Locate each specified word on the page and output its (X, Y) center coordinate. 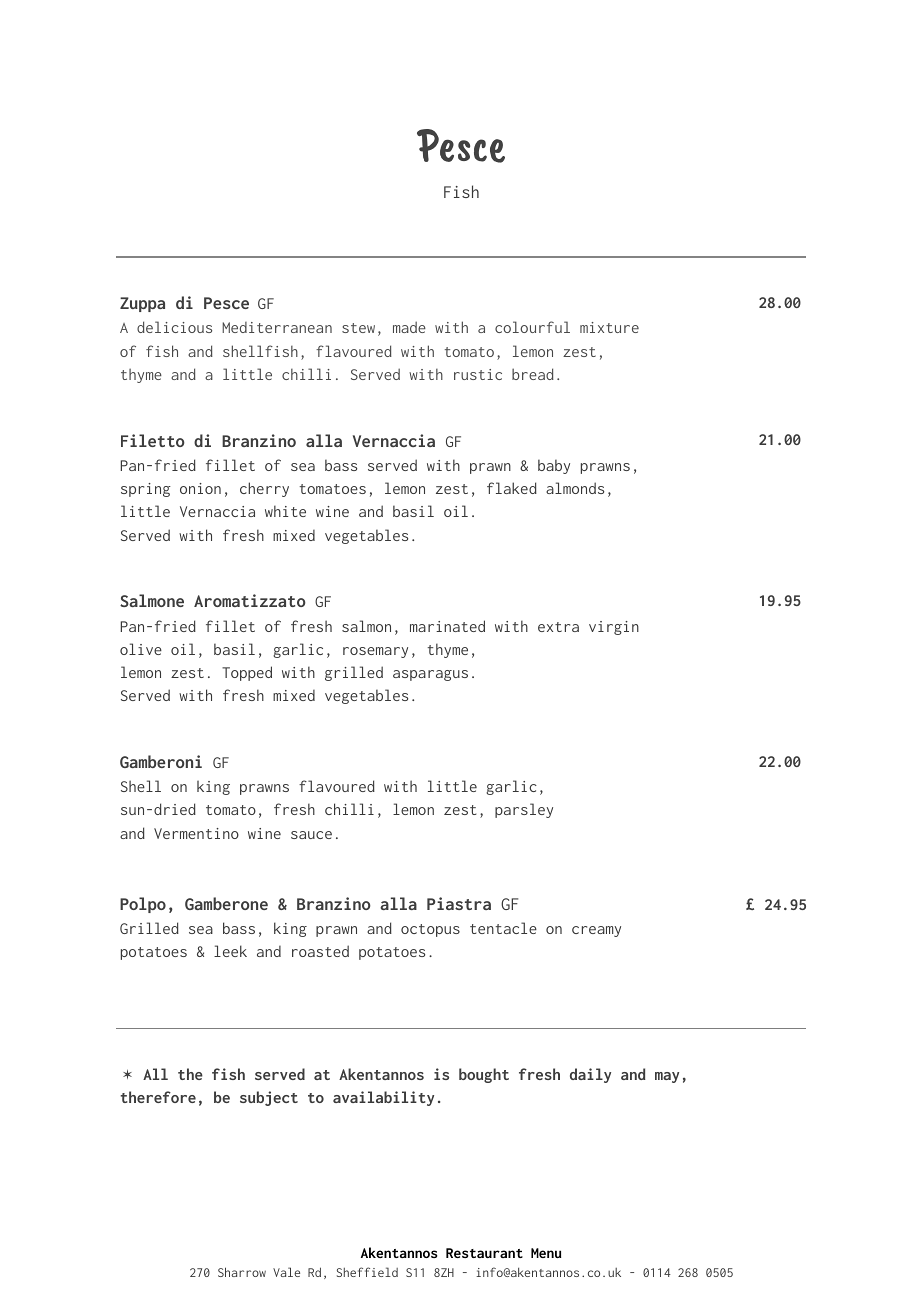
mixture (609, 327)
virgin (614, 628)
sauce (311, 835)
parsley (524, 810)
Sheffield (367, 1272)
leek (230, 951)
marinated (447, 626)
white (285, 511)
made (409, 327)
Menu (546, 1253)
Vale (286, 1272)
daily (590, 1075)
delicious (174, 327)
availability (383, 1098)
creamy (596, 931)
